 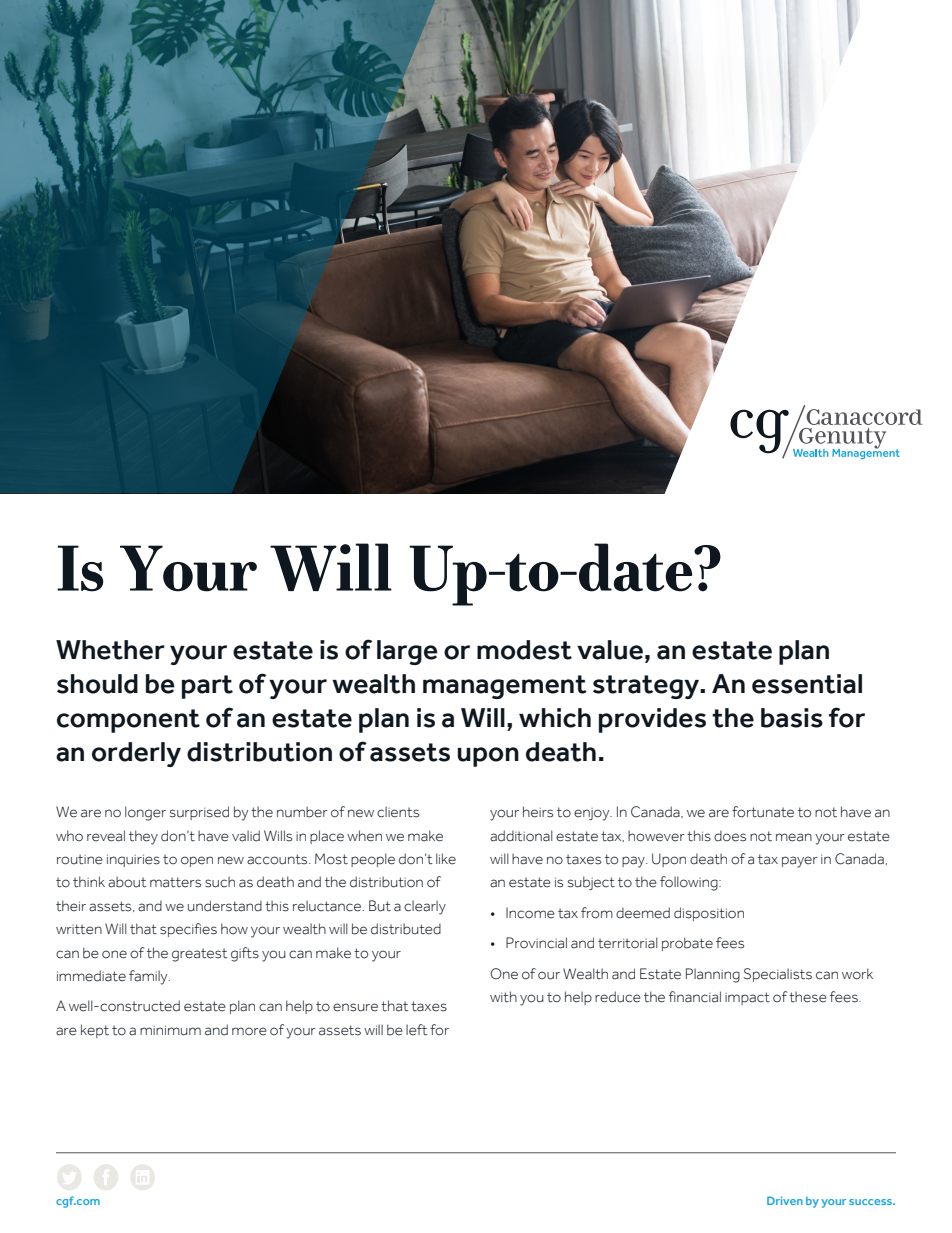 I want to click on Whether, so click(x=110, y=650).
